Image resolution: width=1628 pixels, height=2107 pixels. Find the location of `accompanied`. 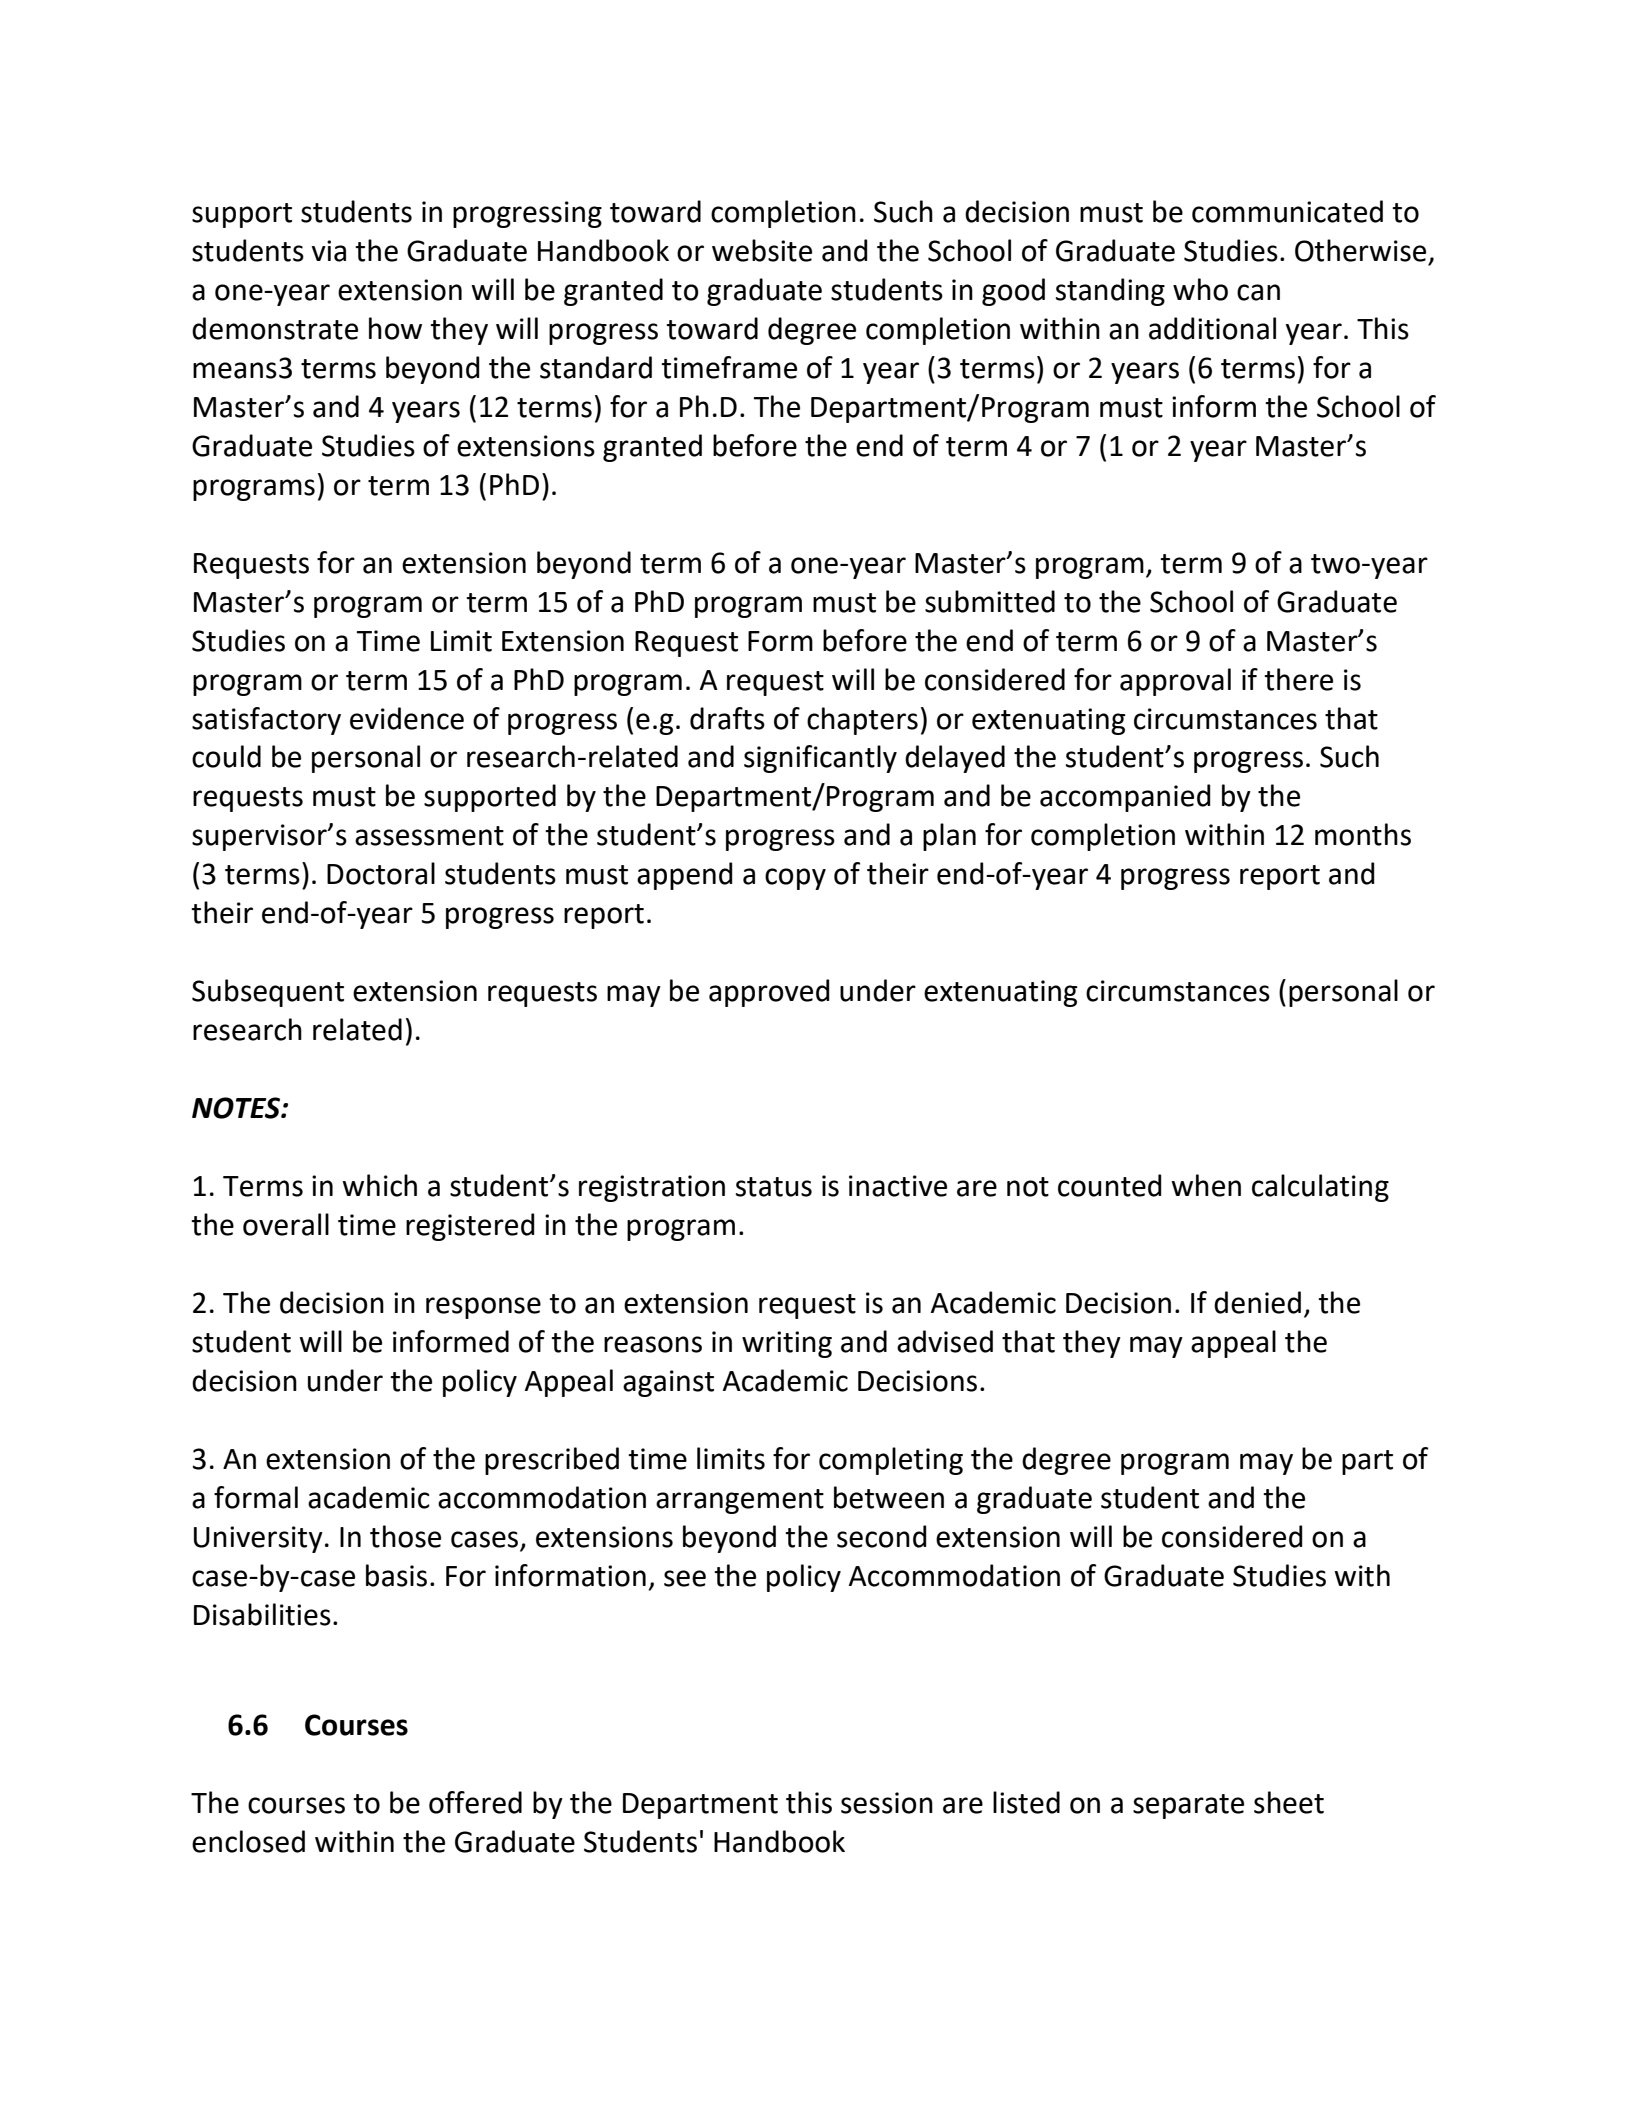

accompanied is located at coordinates (1125, 798).
